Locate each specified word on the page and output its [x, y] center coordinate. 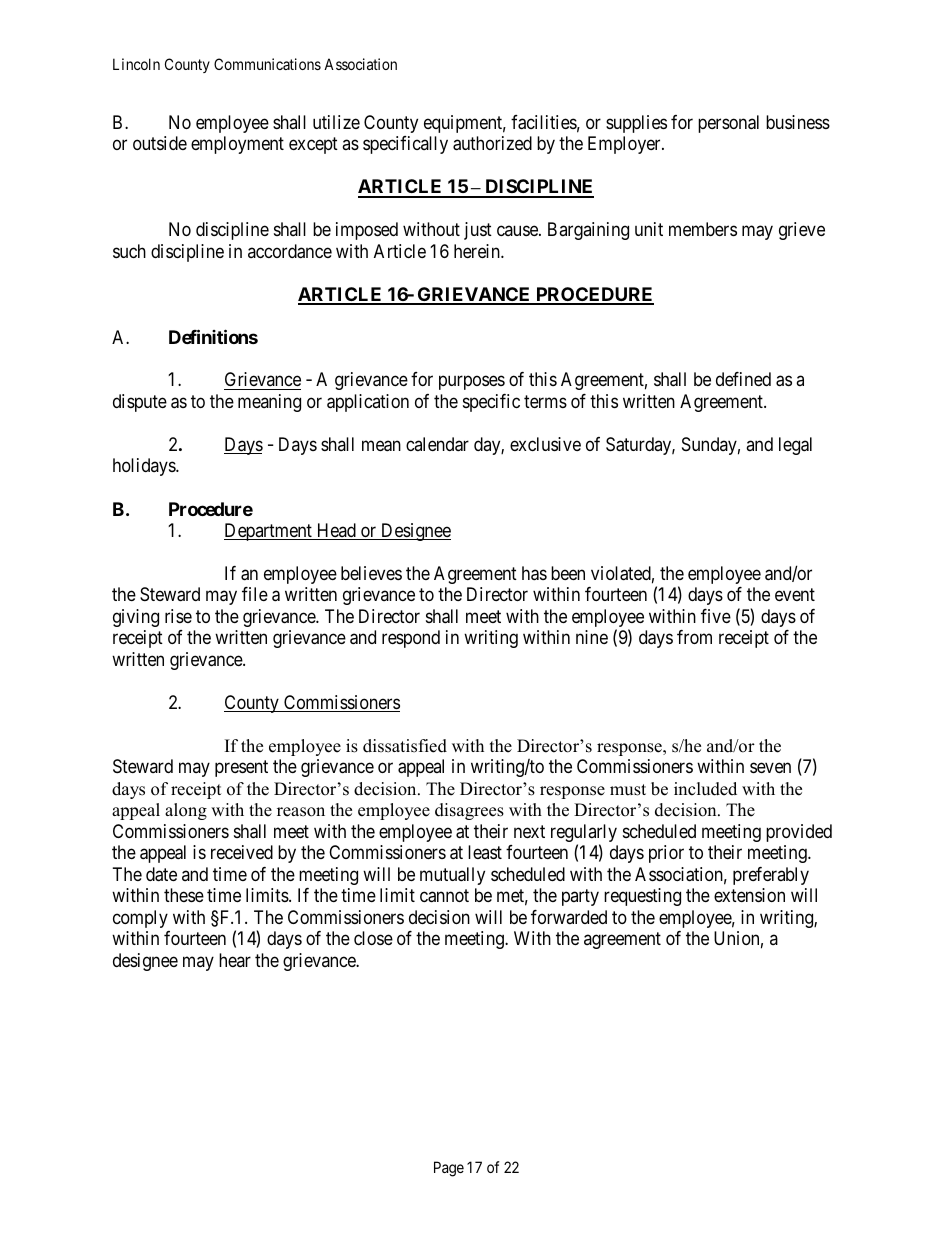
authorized [492, 143]
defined [743, 379]
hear [235, 960]
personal [728, 124]
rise [178, 616]
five [716, 616]
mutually [452, 876]
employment [237, 145]
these [184, 895]
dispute [140, 403]
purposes [472, 383]
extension [749, 895]
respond [411, 639]
